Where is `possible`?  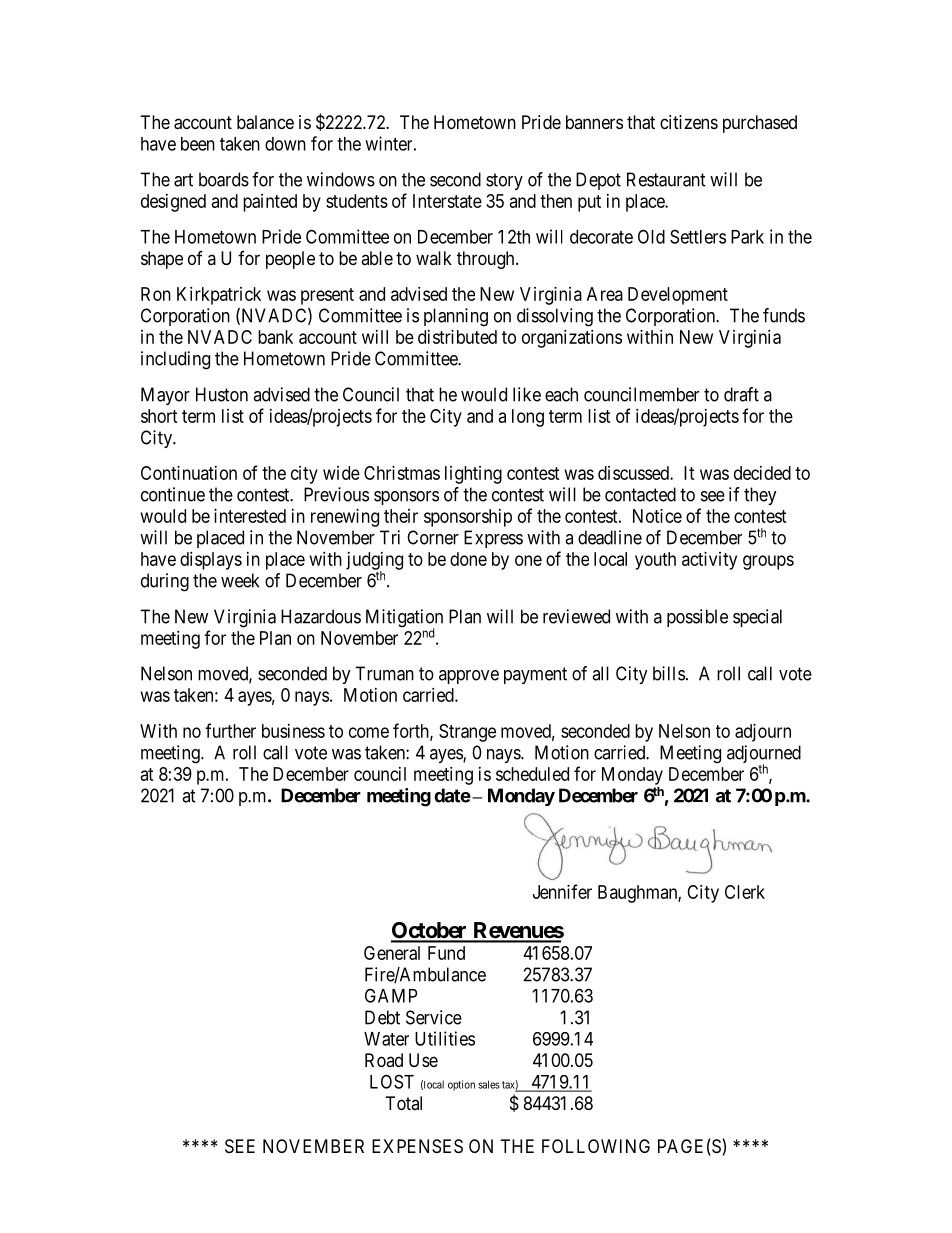 possible is located at coordinates (697, 618).
